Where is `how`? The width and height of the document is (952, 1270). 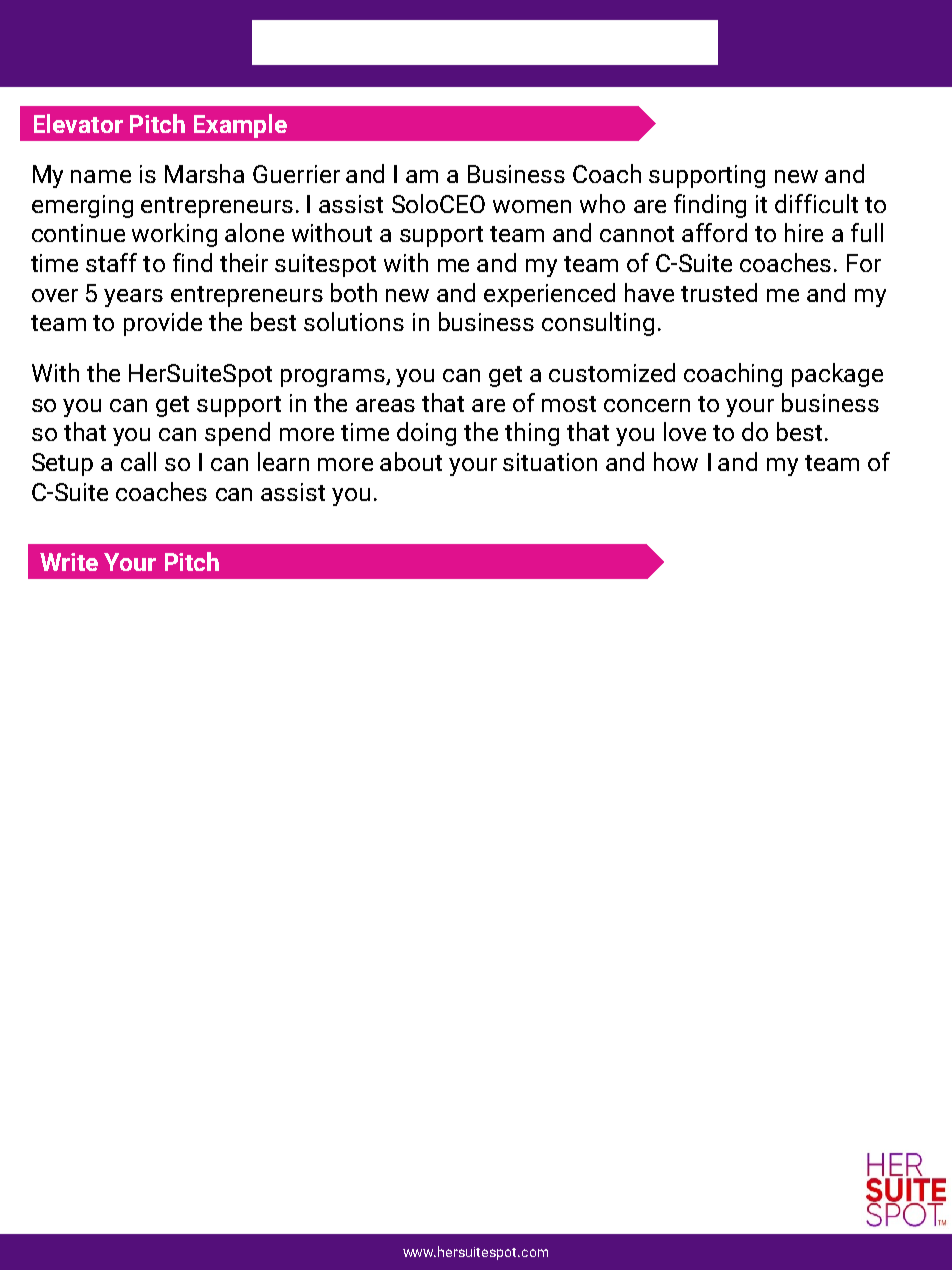 how is located at coordinates (676, 461).
